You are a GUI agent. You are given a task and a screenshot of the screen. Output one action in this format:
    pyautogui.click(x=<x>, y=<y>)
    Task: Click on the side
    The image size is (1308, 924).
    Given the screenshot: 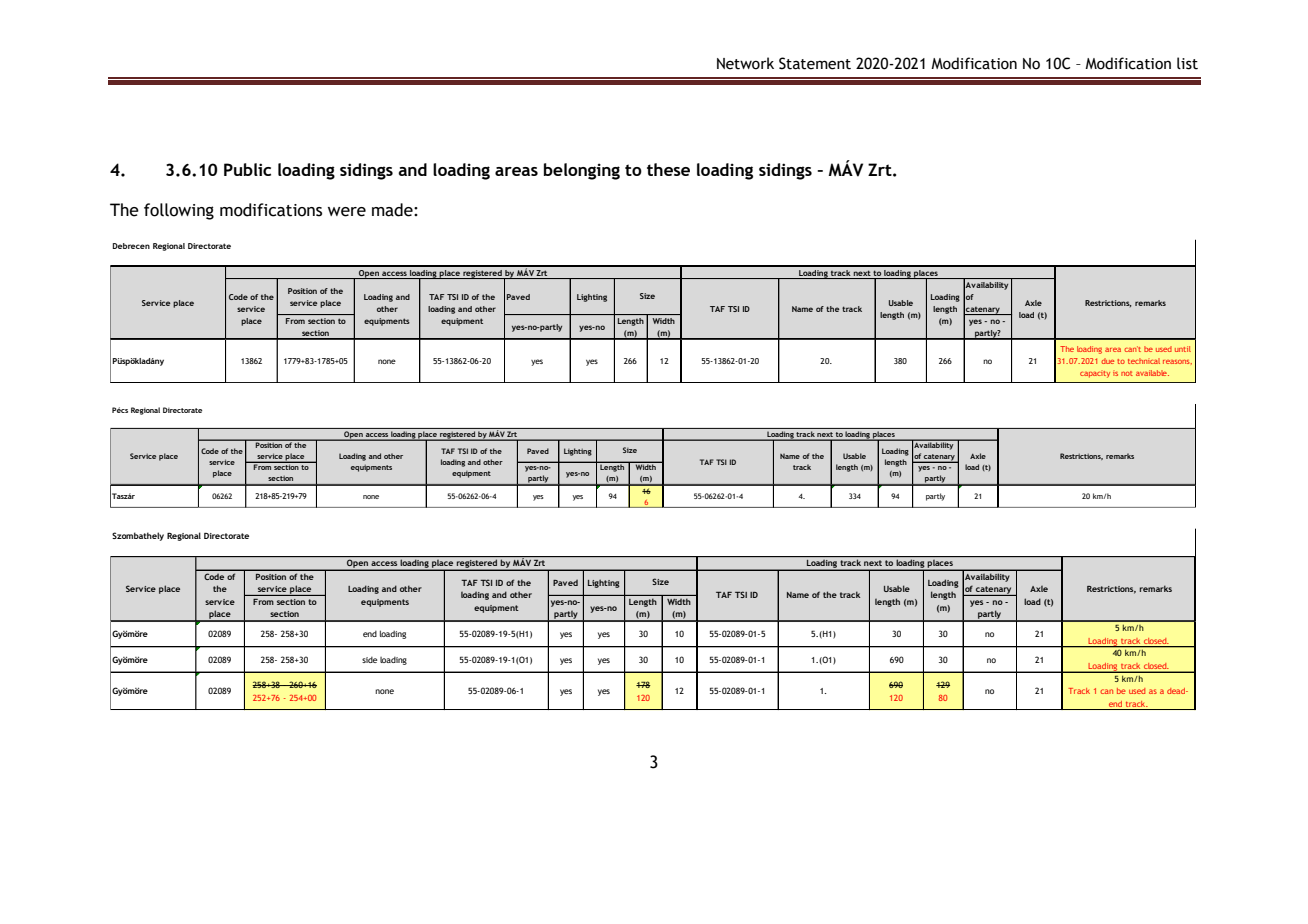 What is the action you would take?
    pyautogui.click(x=369, y=659)
